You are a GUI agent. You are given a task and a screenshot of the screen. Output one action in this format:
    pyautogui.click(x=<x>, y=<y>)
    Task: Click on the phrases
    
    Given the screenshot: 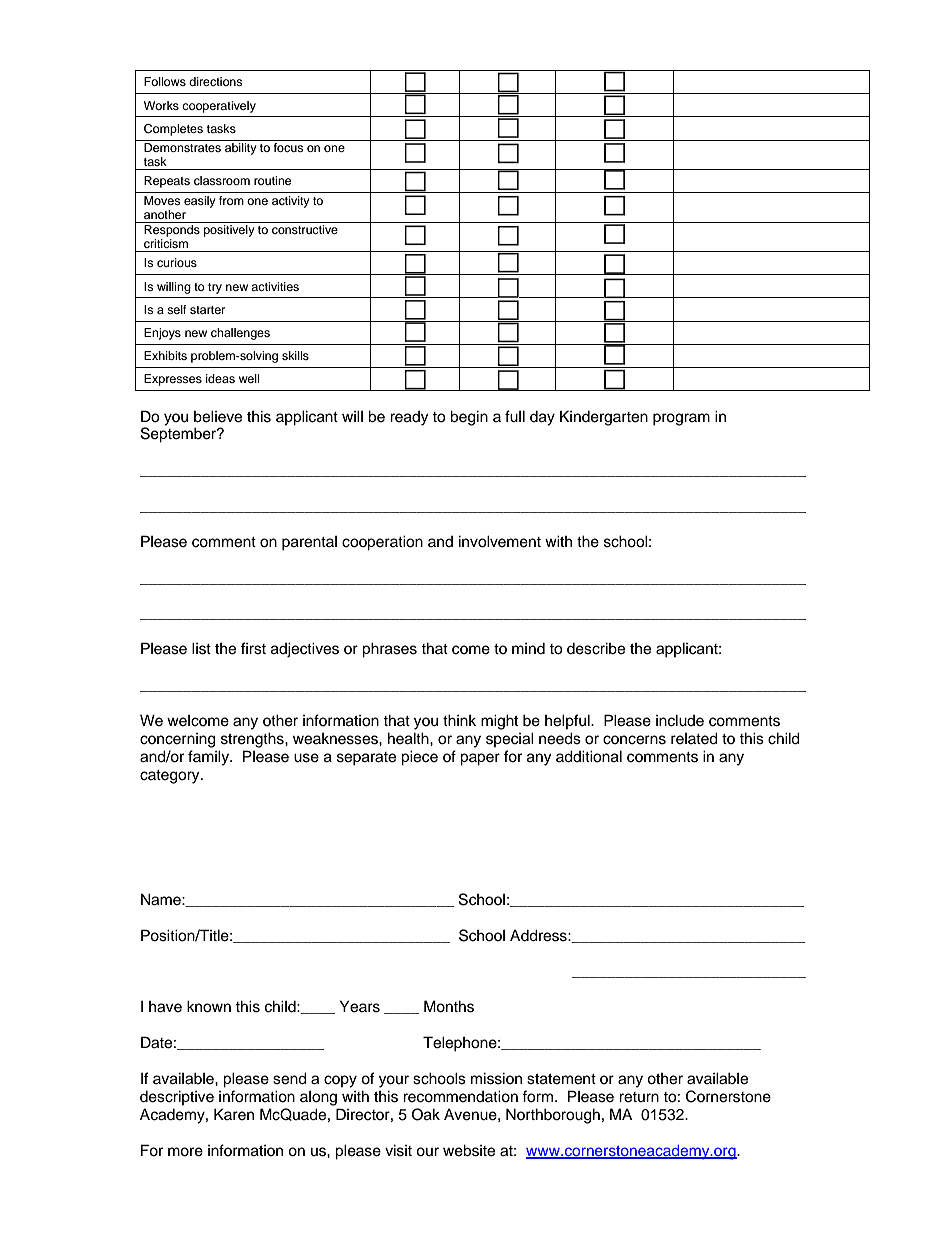 What is the action you would take?
    pyautogui.click(x=389, y=650)
